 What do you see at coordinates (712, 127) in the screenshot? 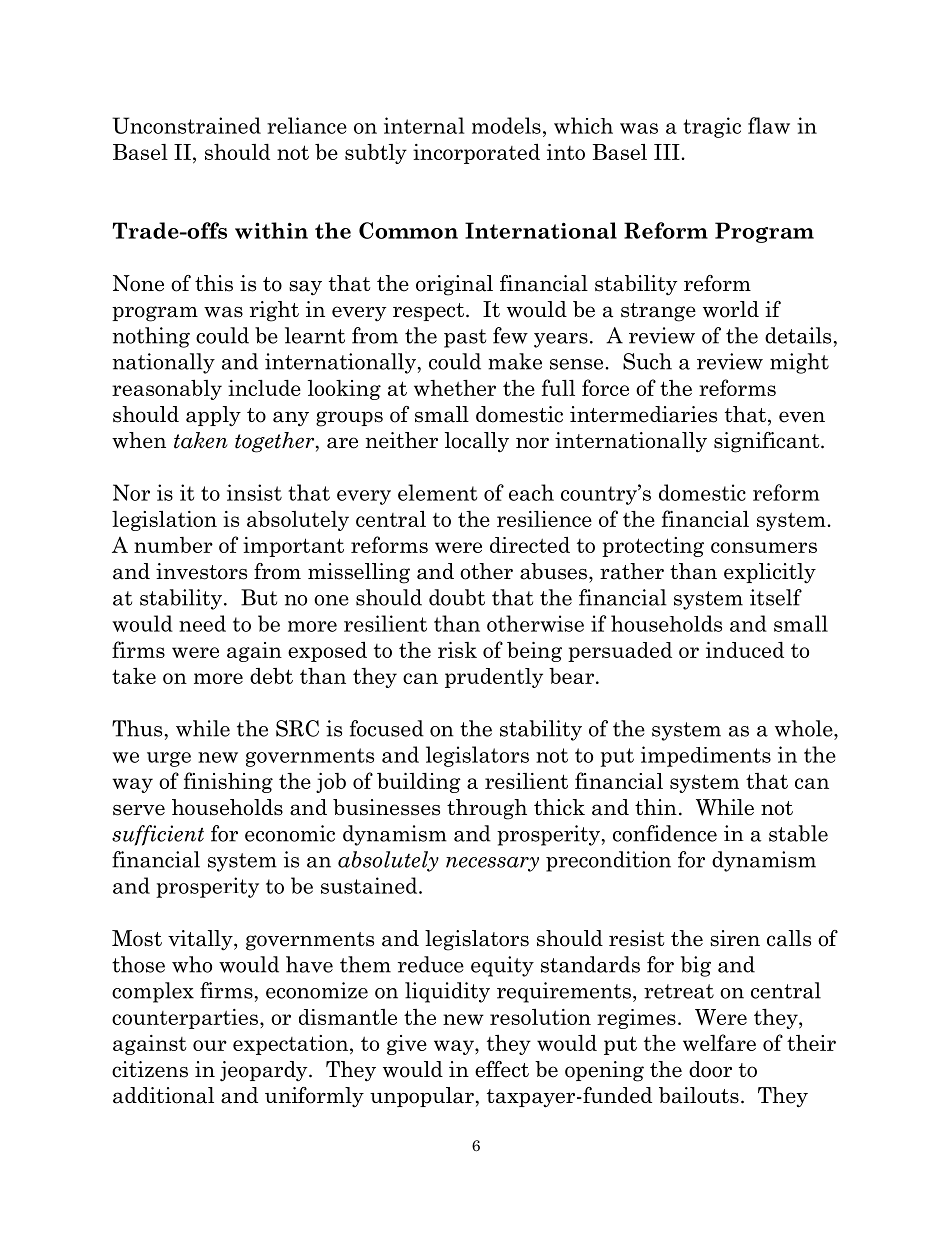
I see `tragic` at bounding box center [712, 127].
